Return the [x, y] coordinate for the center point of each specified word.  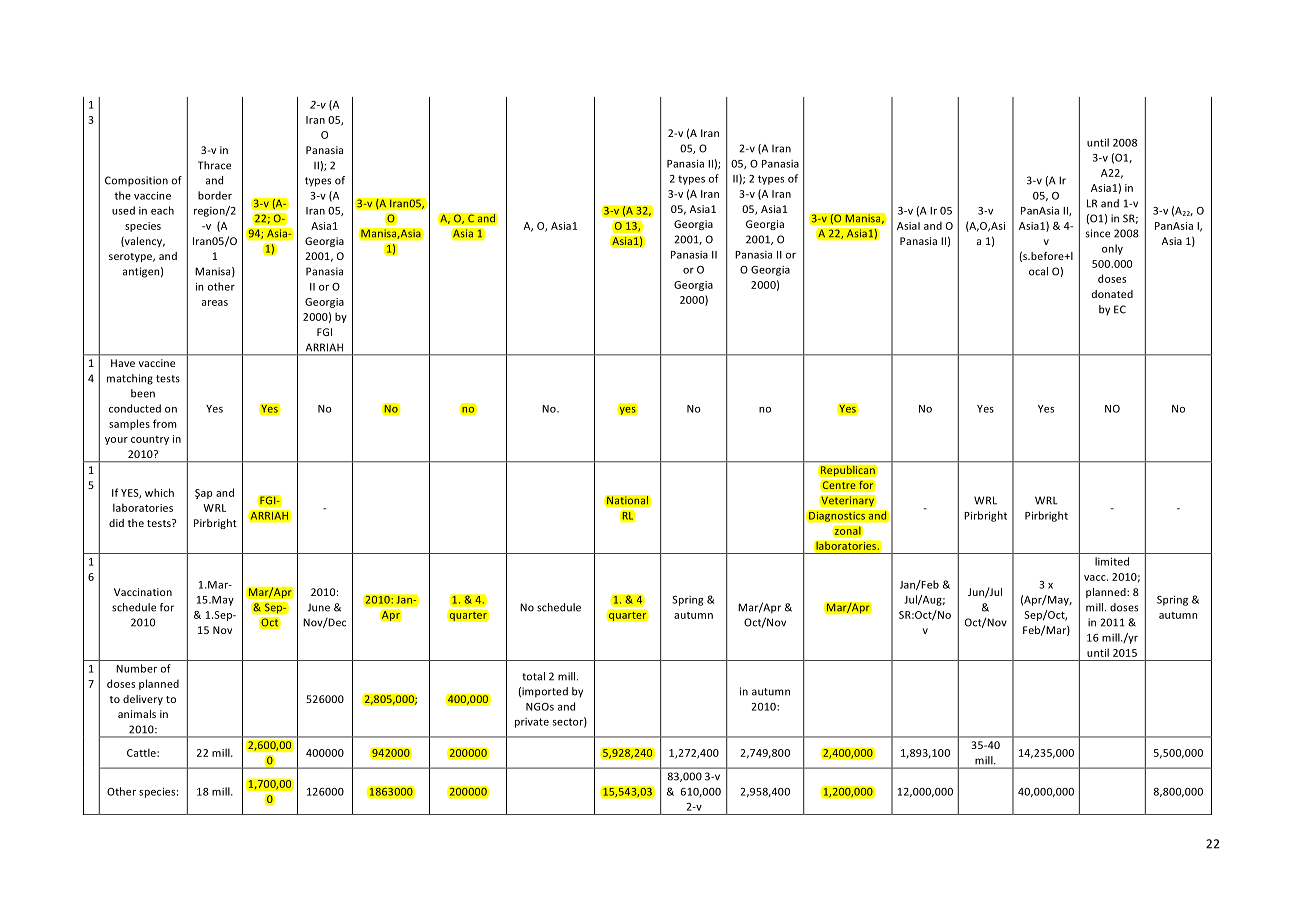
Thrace [214, 165]
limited [1112, 561]
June [319, 607]
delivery [143, 700]
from [165, 423]
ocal [1038, 271]
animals [137, 714]
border [215, 195]
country [150, 440]
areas [215, 303]
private [532, 723]
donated [1112, 294]
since [1097, 233]
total [533, 676]
